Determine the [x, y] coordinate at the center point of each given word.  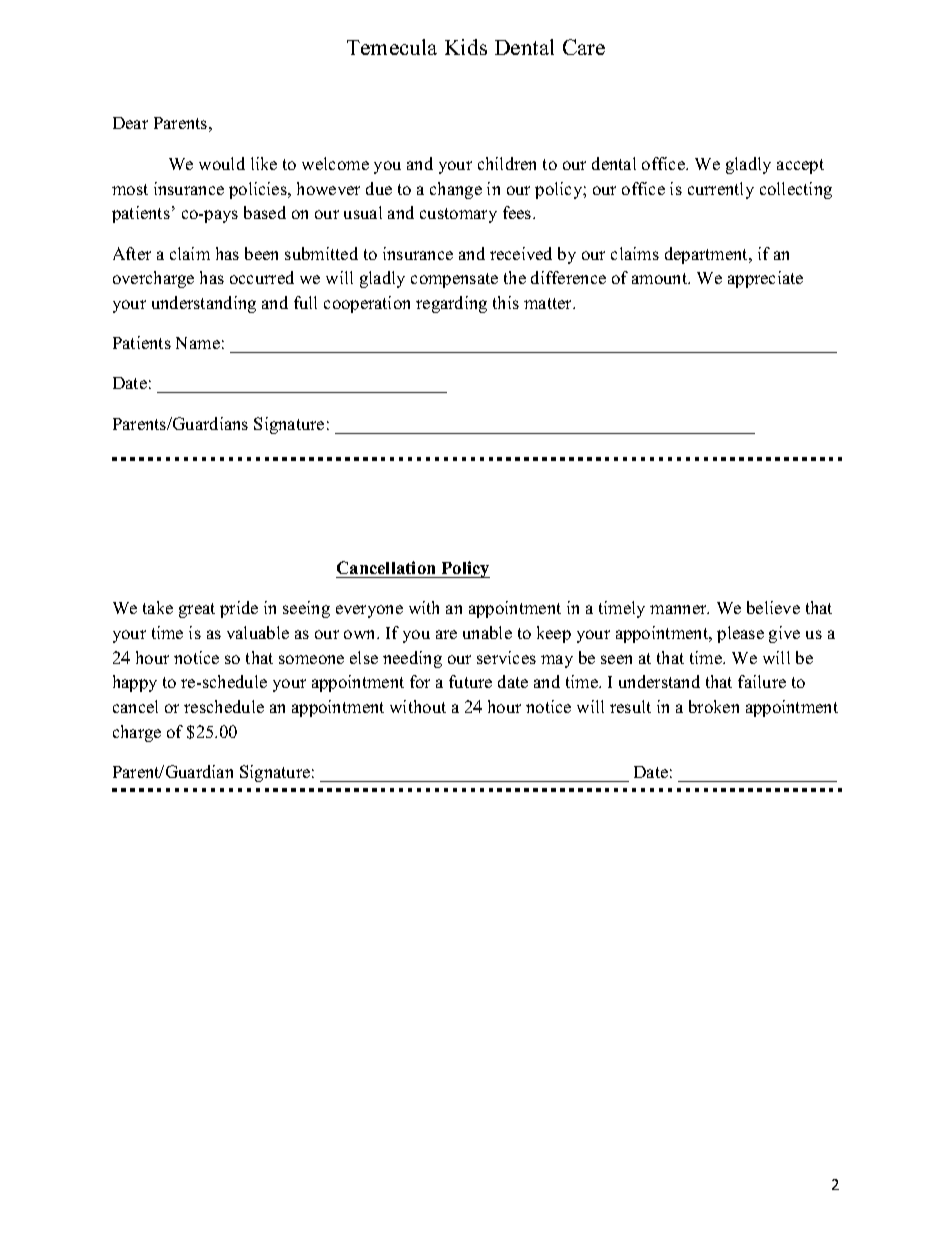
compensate [454, 280]
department [708, 255]
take [158, 607]
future [470, 681]
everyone [369, 611]
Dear [130, 123]
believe [773, 607]
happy [135, 683]
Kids [466, 47]
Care [584, 47]
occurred [262, 277]
